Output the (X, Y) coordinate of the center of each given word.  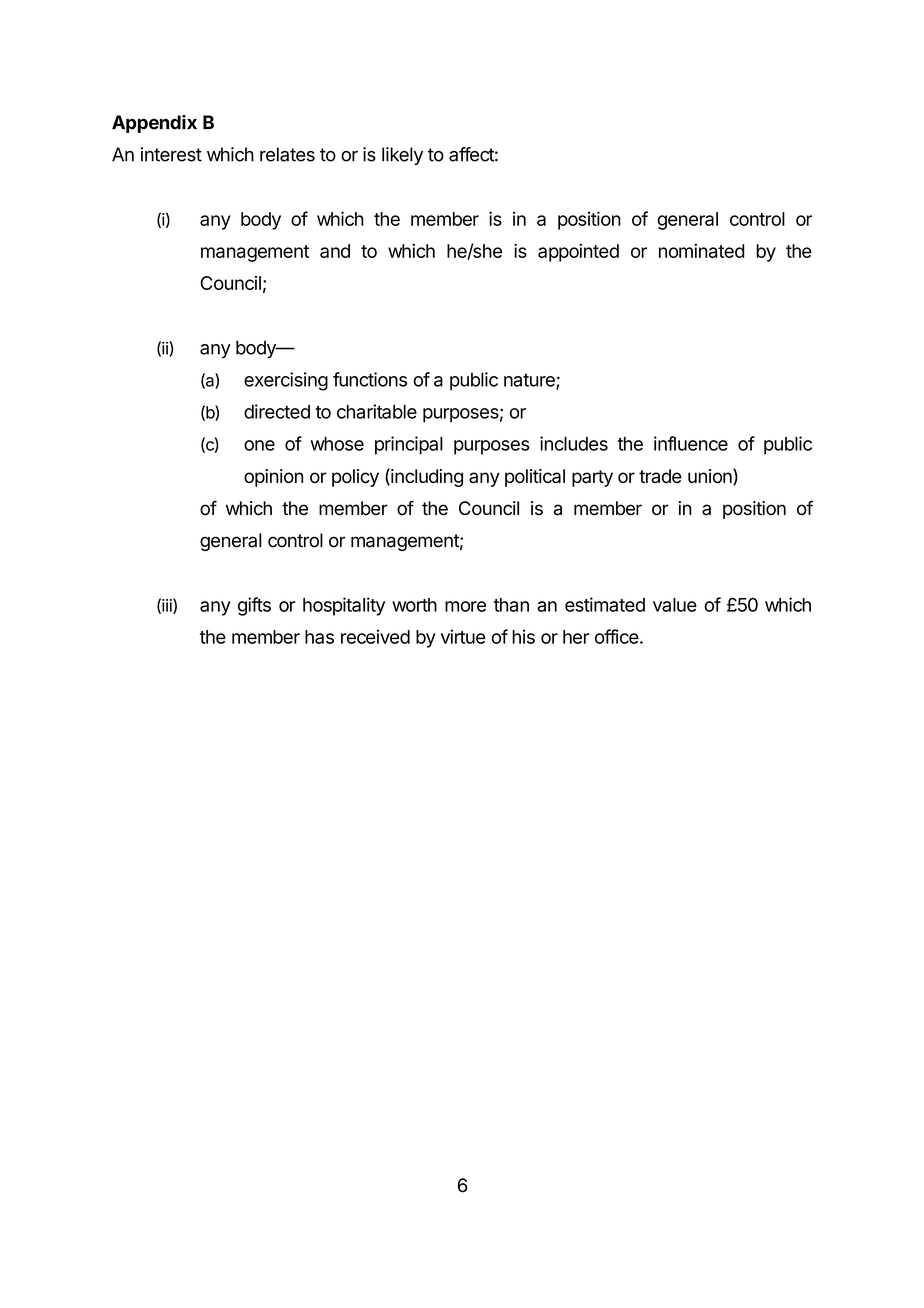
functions (370, 379)
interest (171, 154)
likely (402, 156)
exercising (286, 381)
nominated (701, 251)
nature (530, 381)
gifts (254, 606)
